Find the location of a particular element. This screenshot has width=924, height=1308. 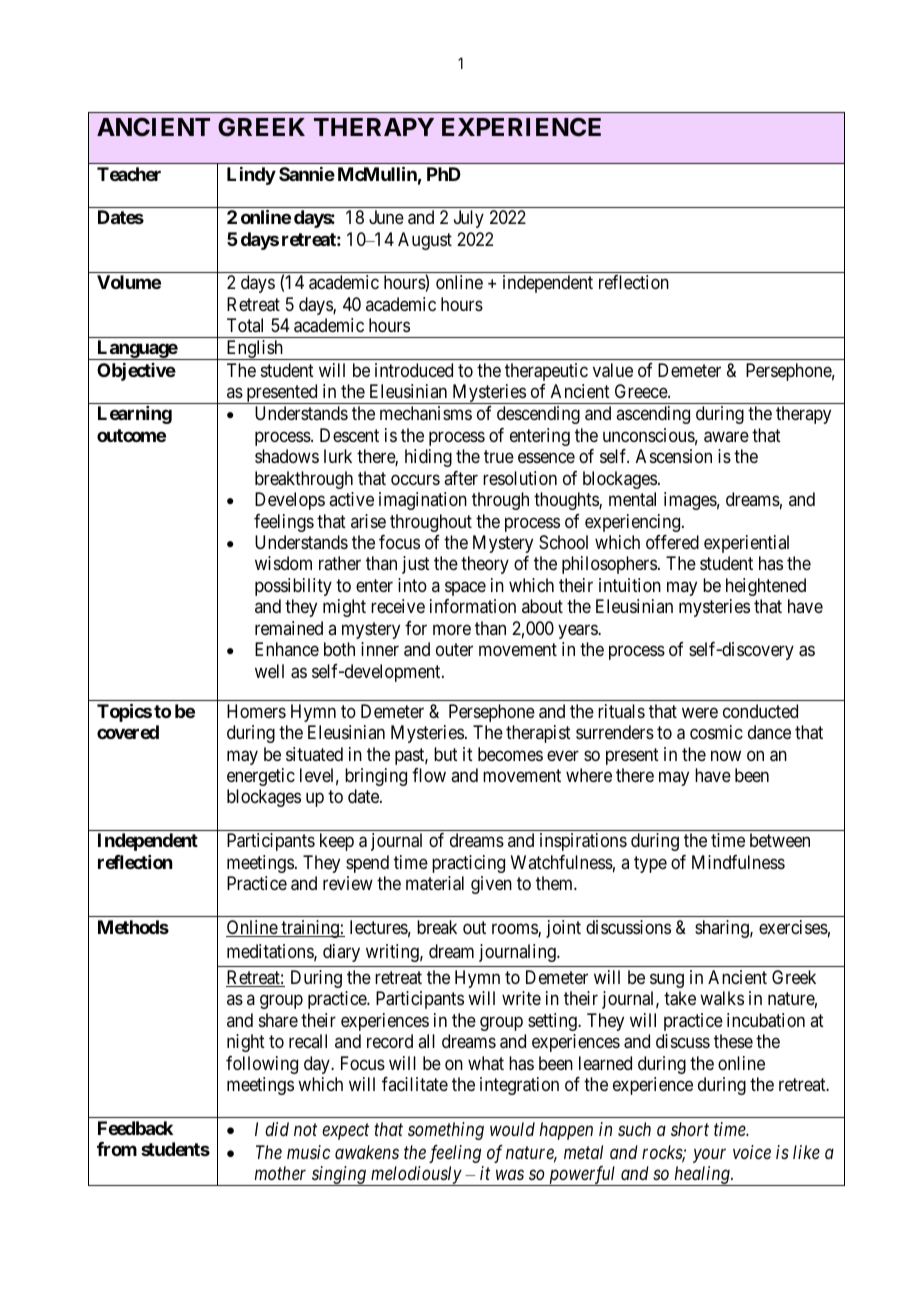

something is located at coordinates (446, 1131).
